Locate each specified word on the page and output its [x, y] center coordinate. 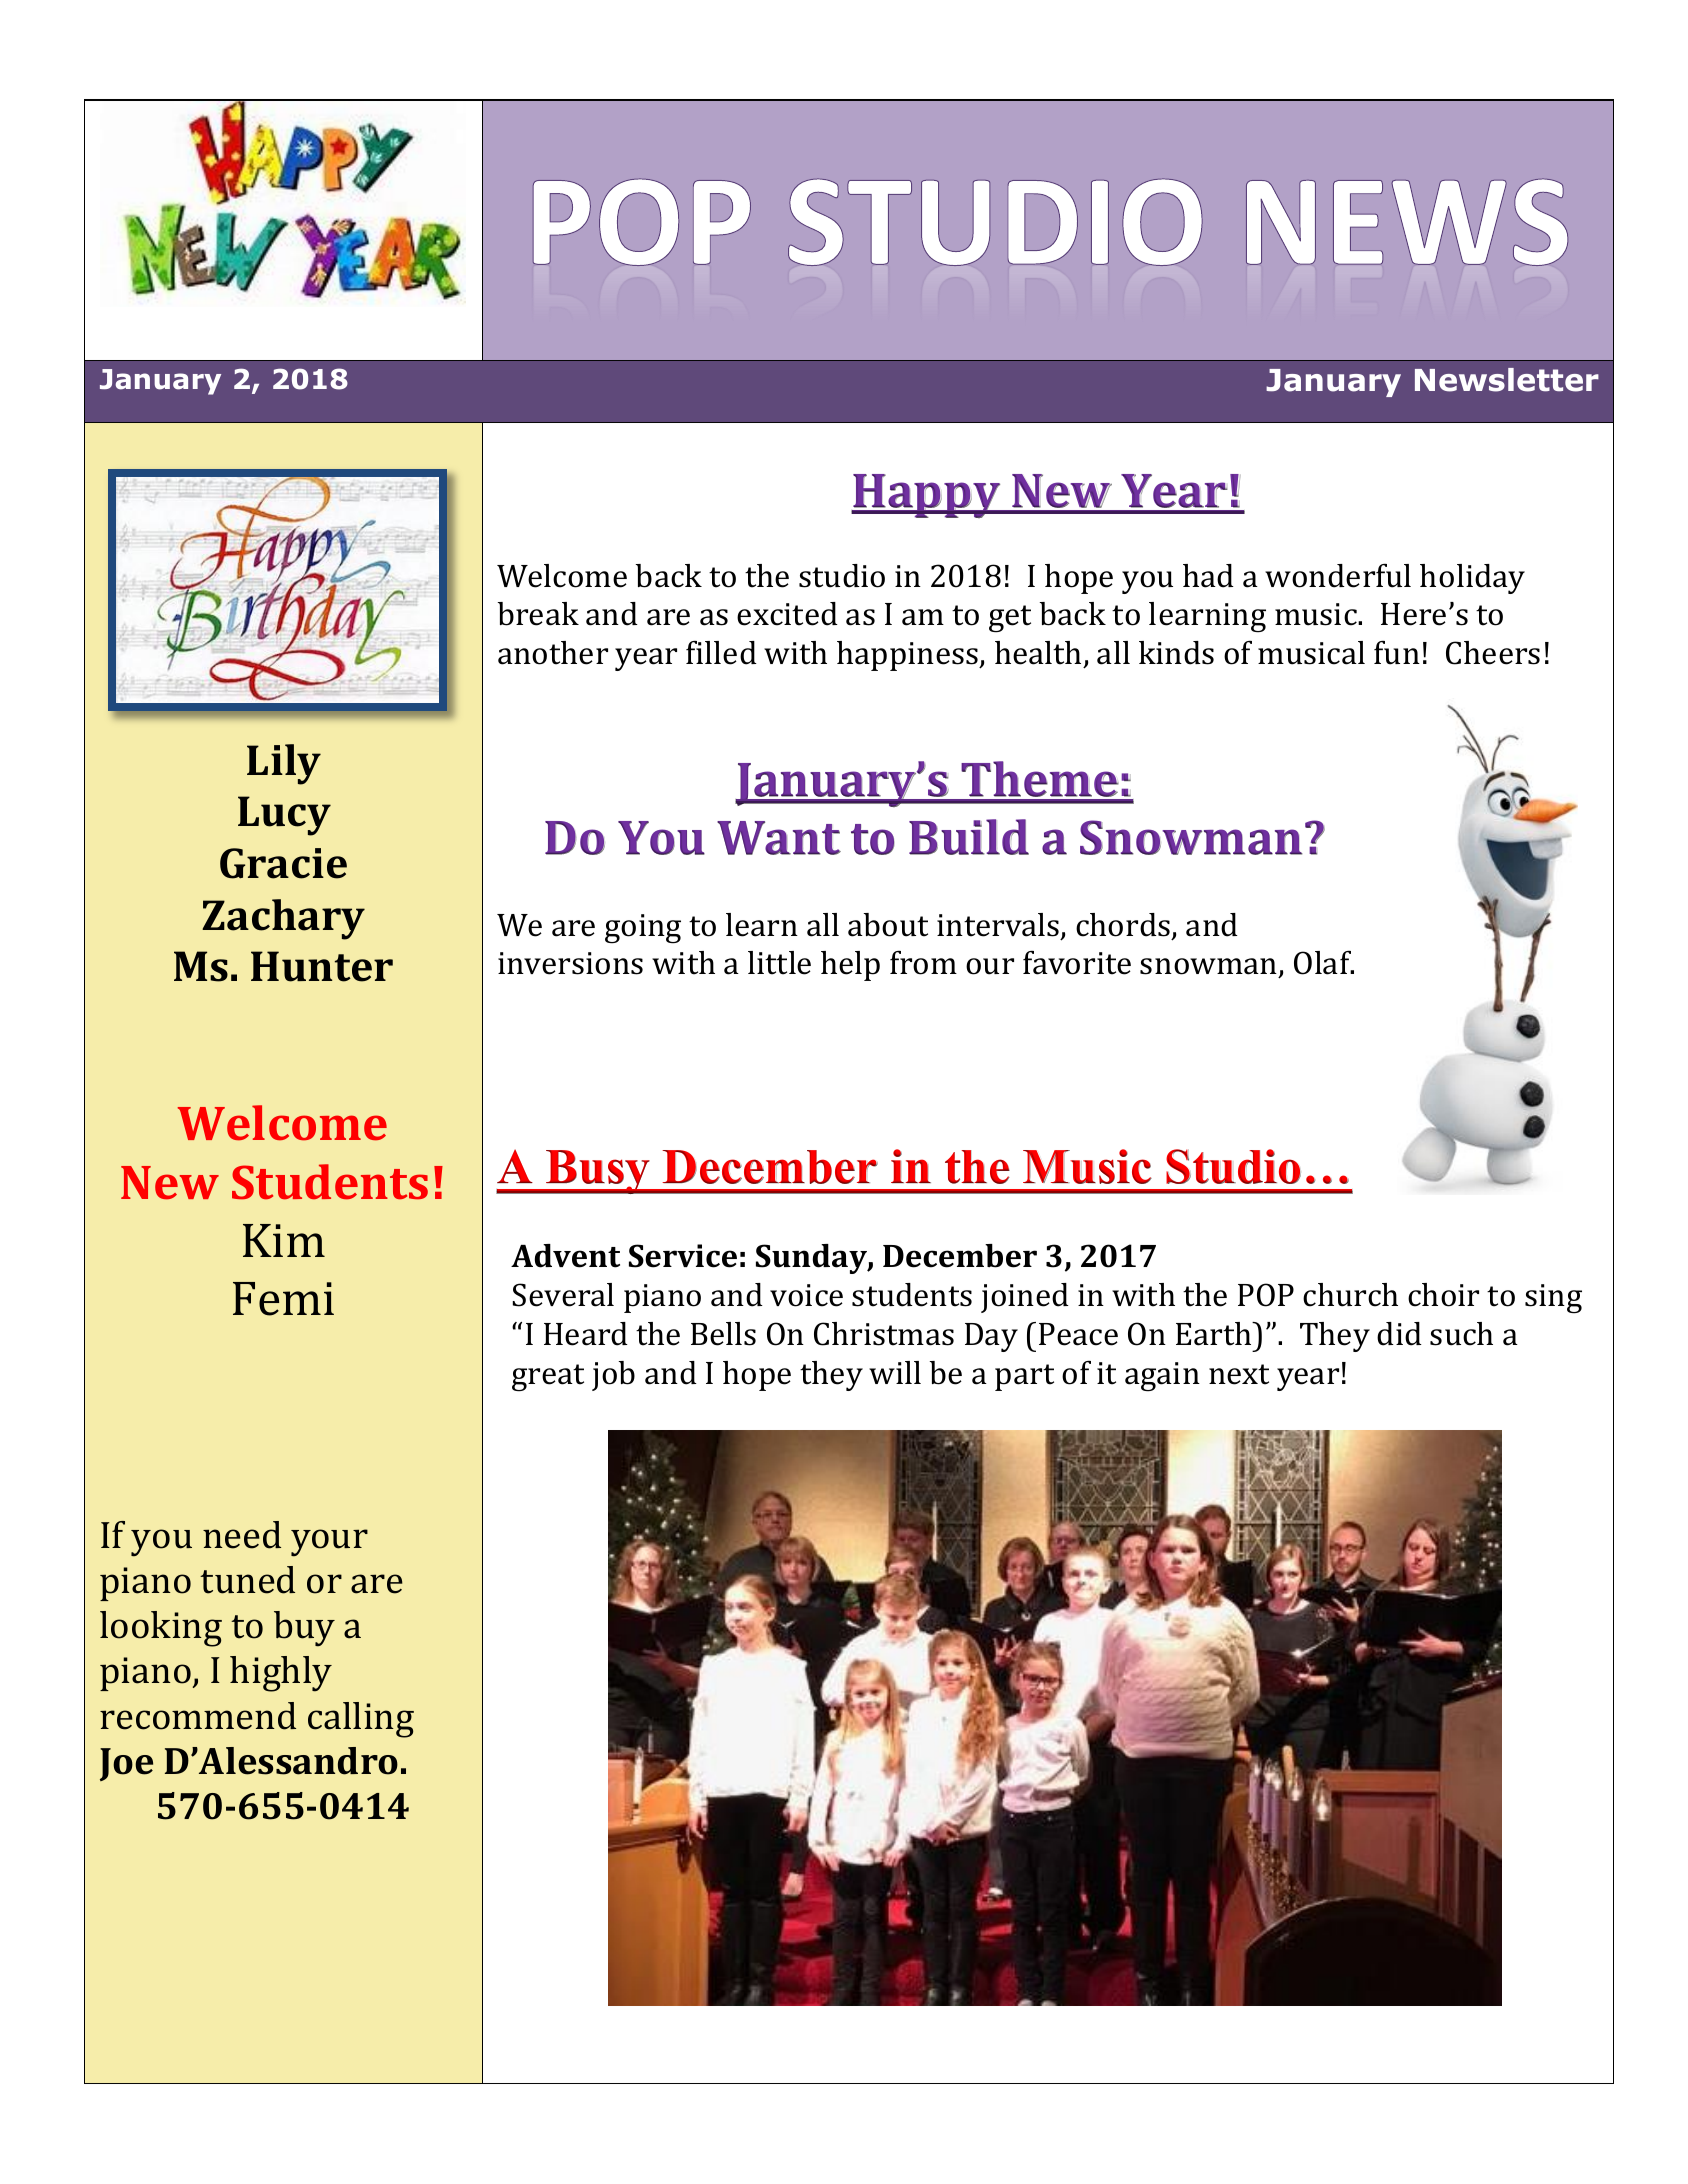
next [1239, 1374]
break [538, 614]
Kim [284, 1240]
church [1350, 1295]
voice [806, 1295]
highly [281, 1674]
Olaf [1324, 963]
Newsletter [1507, 380]
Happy [927, 496]
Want [779, 838]
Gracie [283, 863]
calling [361, 1720]
